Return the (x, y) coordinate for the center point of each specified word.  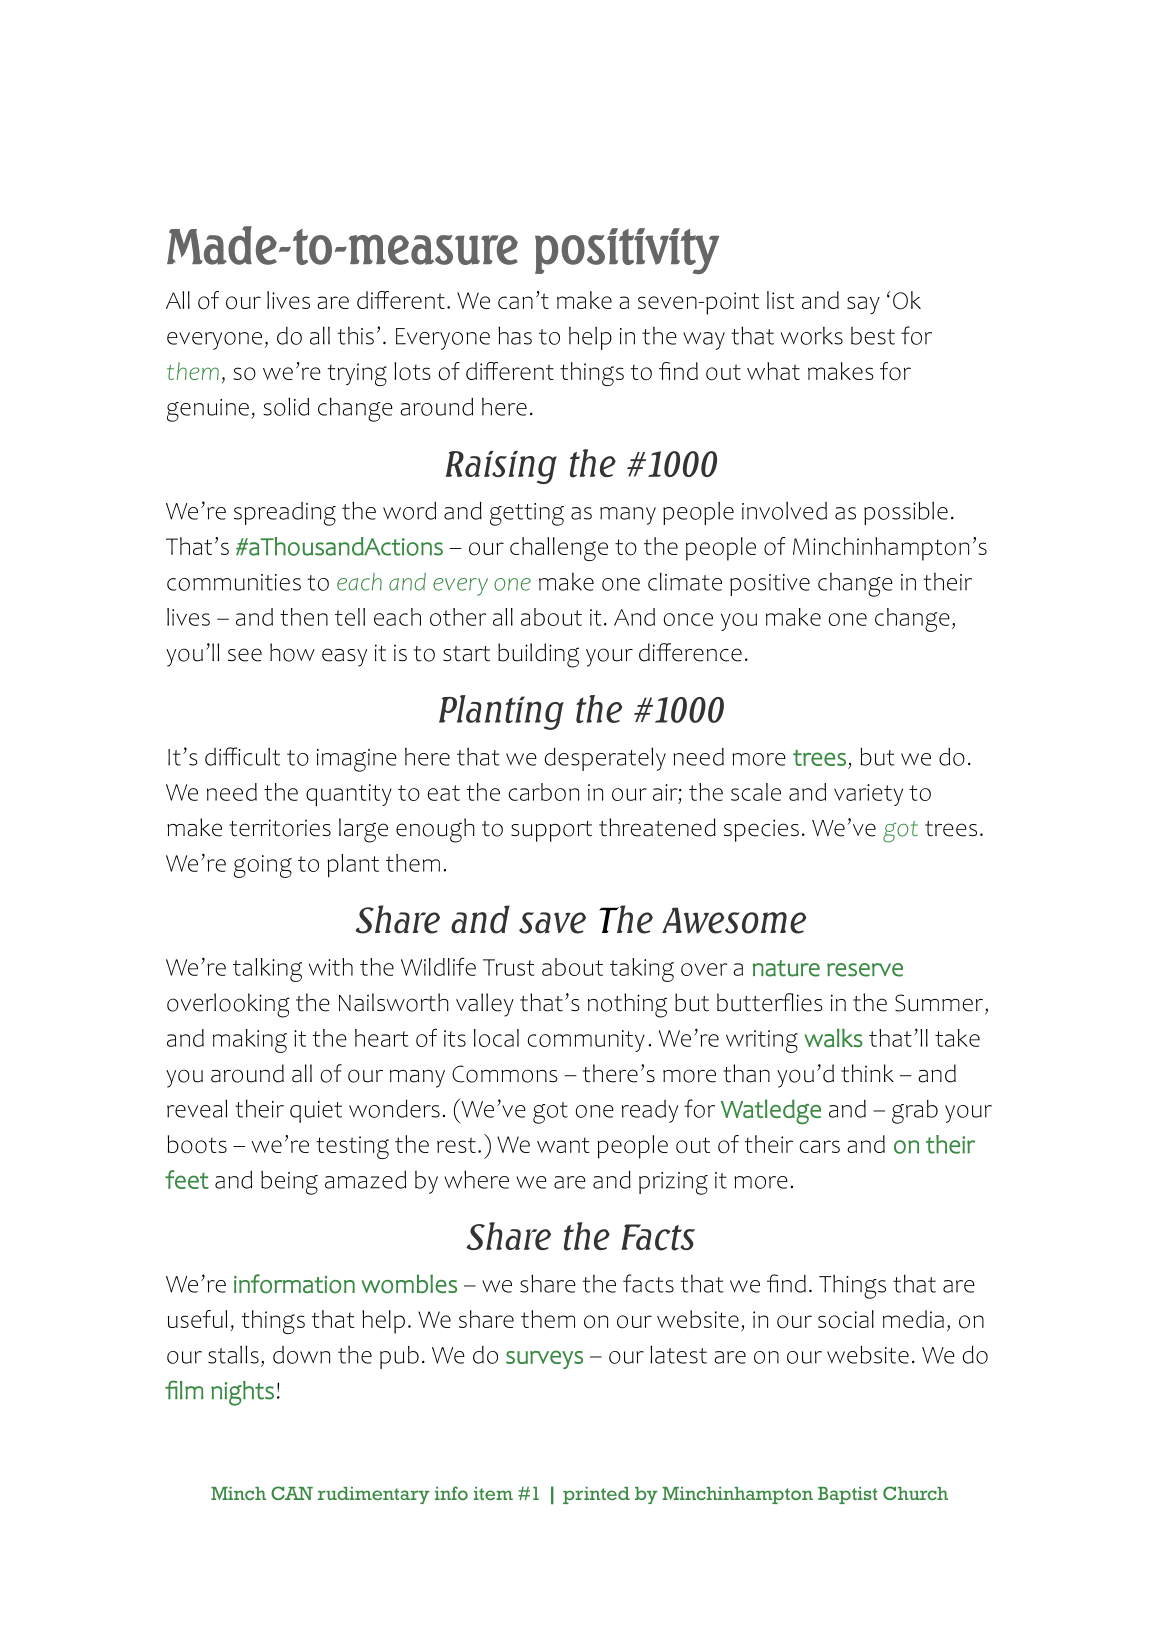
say (863, 305)
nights (242, 1393)
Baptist (848, 1495)
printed (596, 1495)
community (586, 1041)
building (538, 655)
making (250, 1041)
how (292, 652)
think (867, 1073)
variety (868, 795)
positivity (627, 251)
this (356, 336)
